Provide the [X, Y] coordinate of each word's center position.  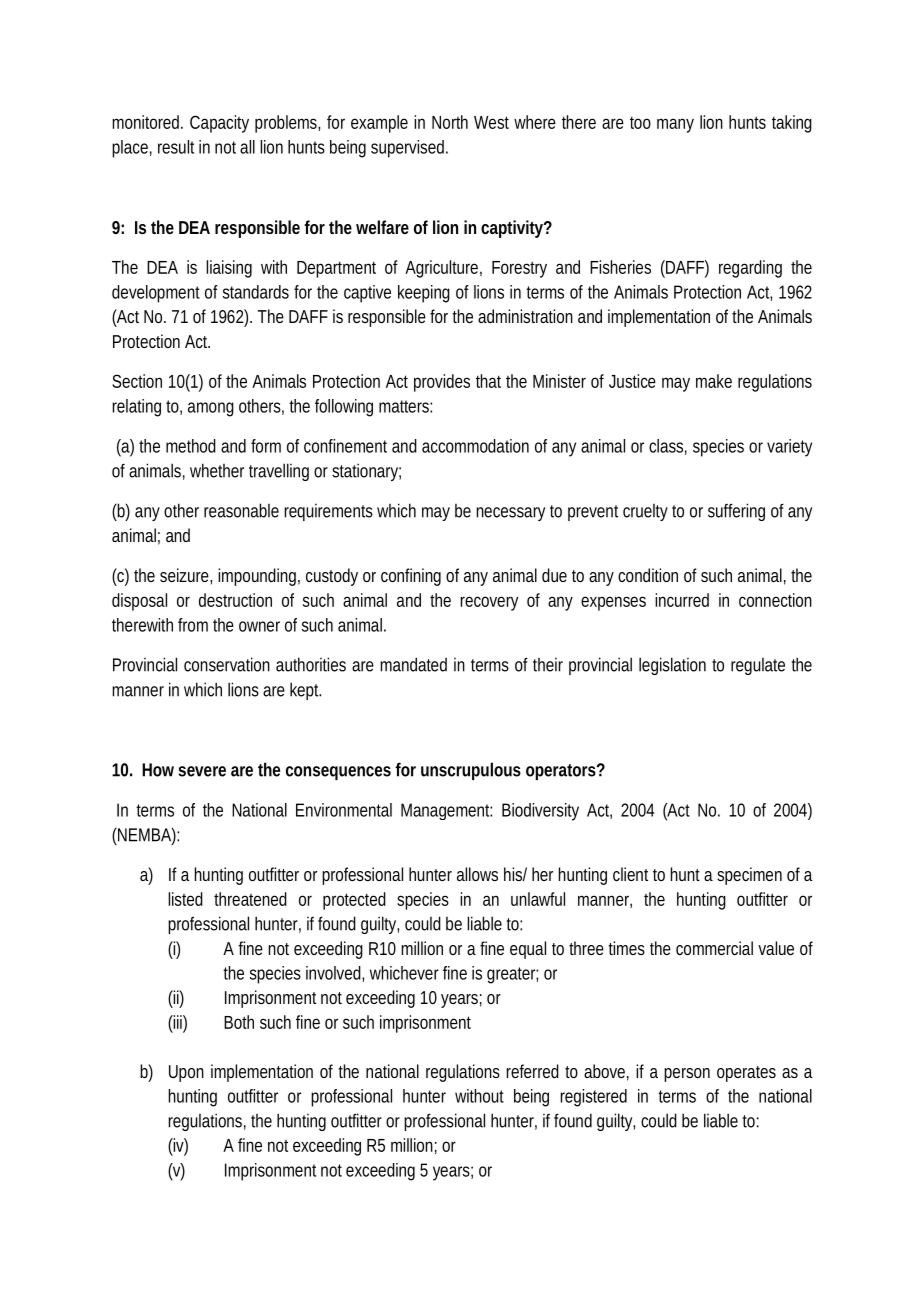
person [687, 1075]
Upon [186, 1073]
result [176, 147]
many [675, 125]
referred [532, 1071]
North [450, 122]
